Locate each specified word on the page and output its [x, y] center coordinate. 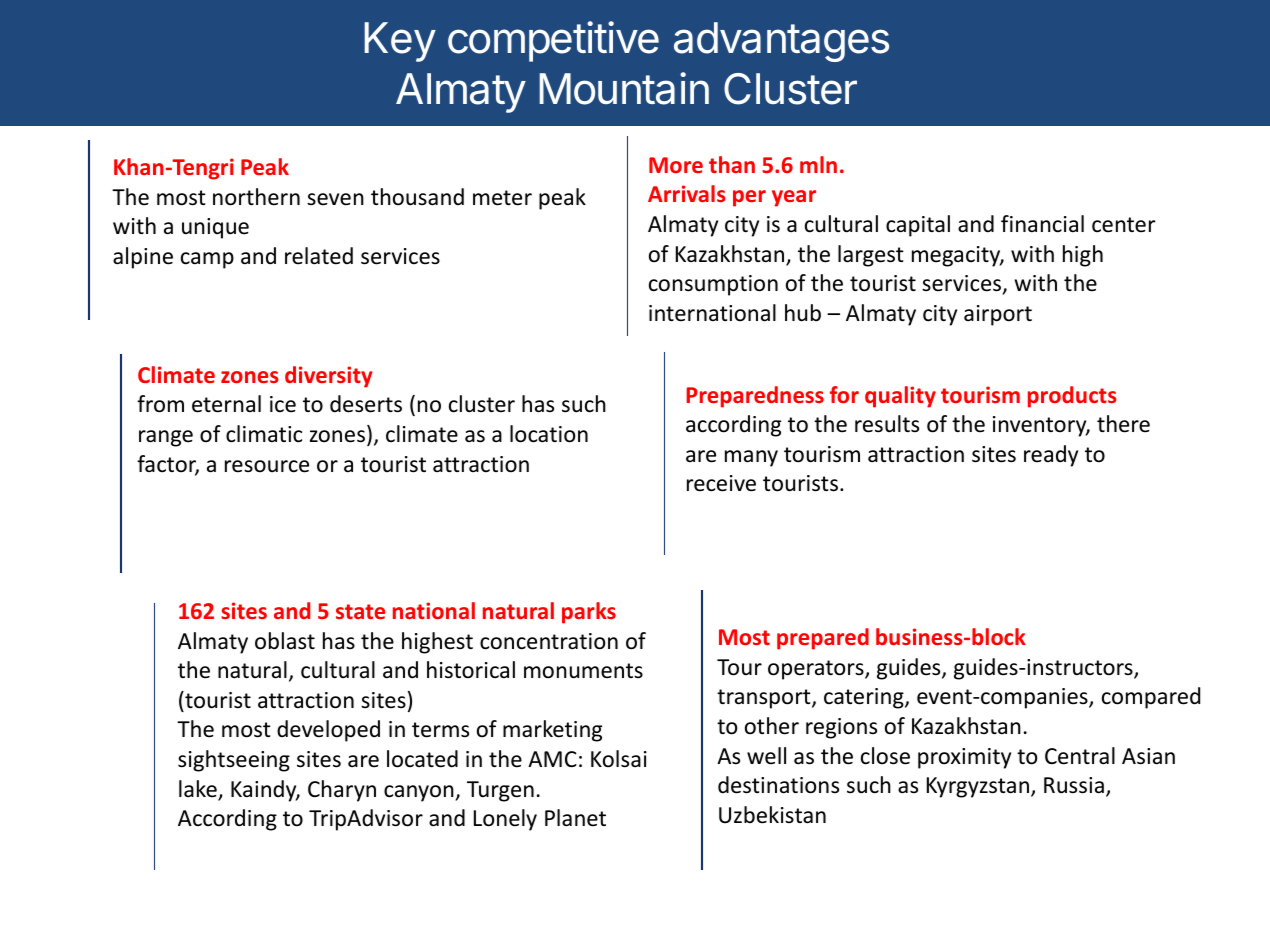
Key [400, 42]
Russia [1074, 785]
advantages [781, 42]
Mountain [624, 88]
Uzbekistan [772, 815]
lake [199, 790]
